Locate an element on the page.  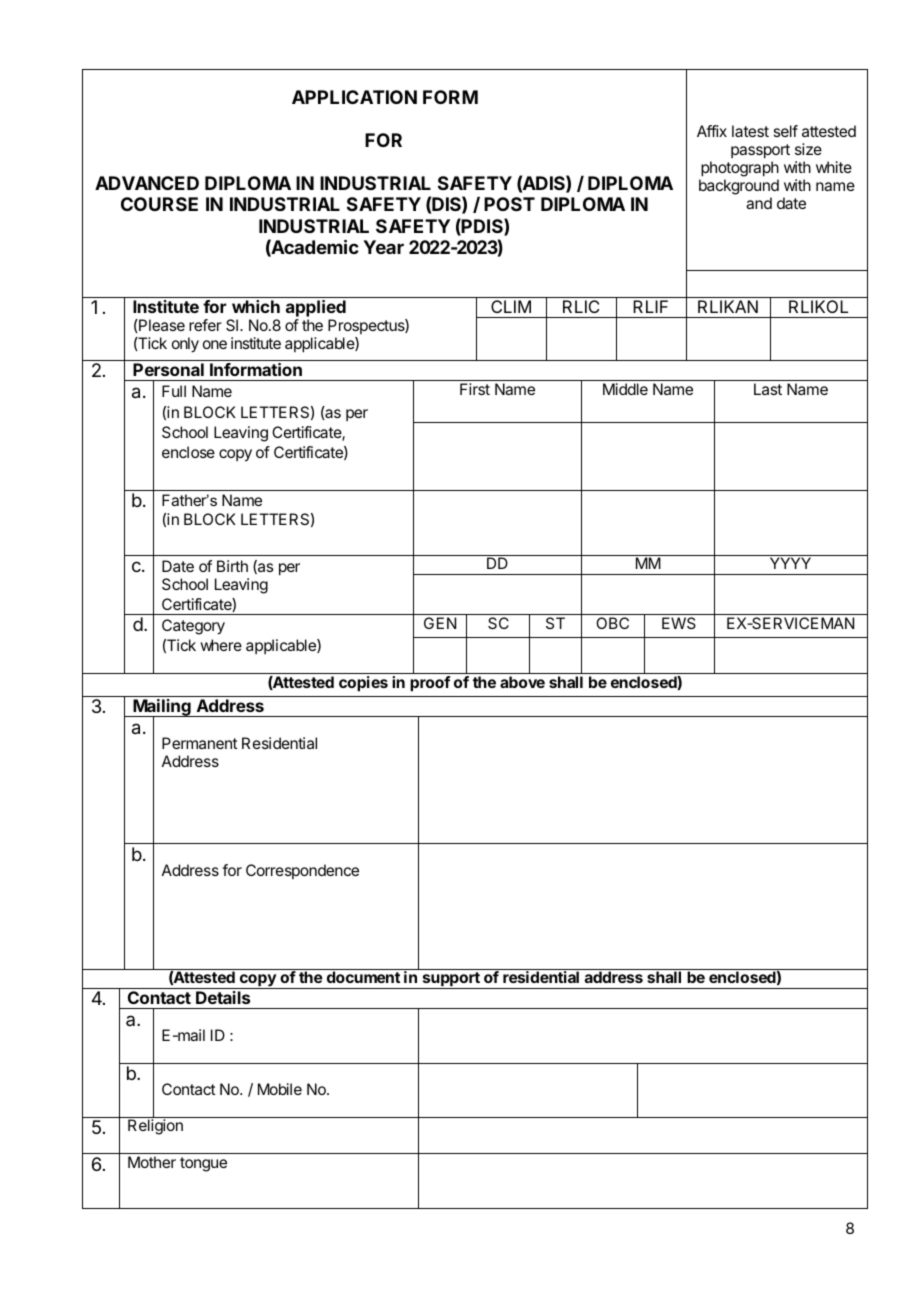
support is located at coordinates (451, 980).
